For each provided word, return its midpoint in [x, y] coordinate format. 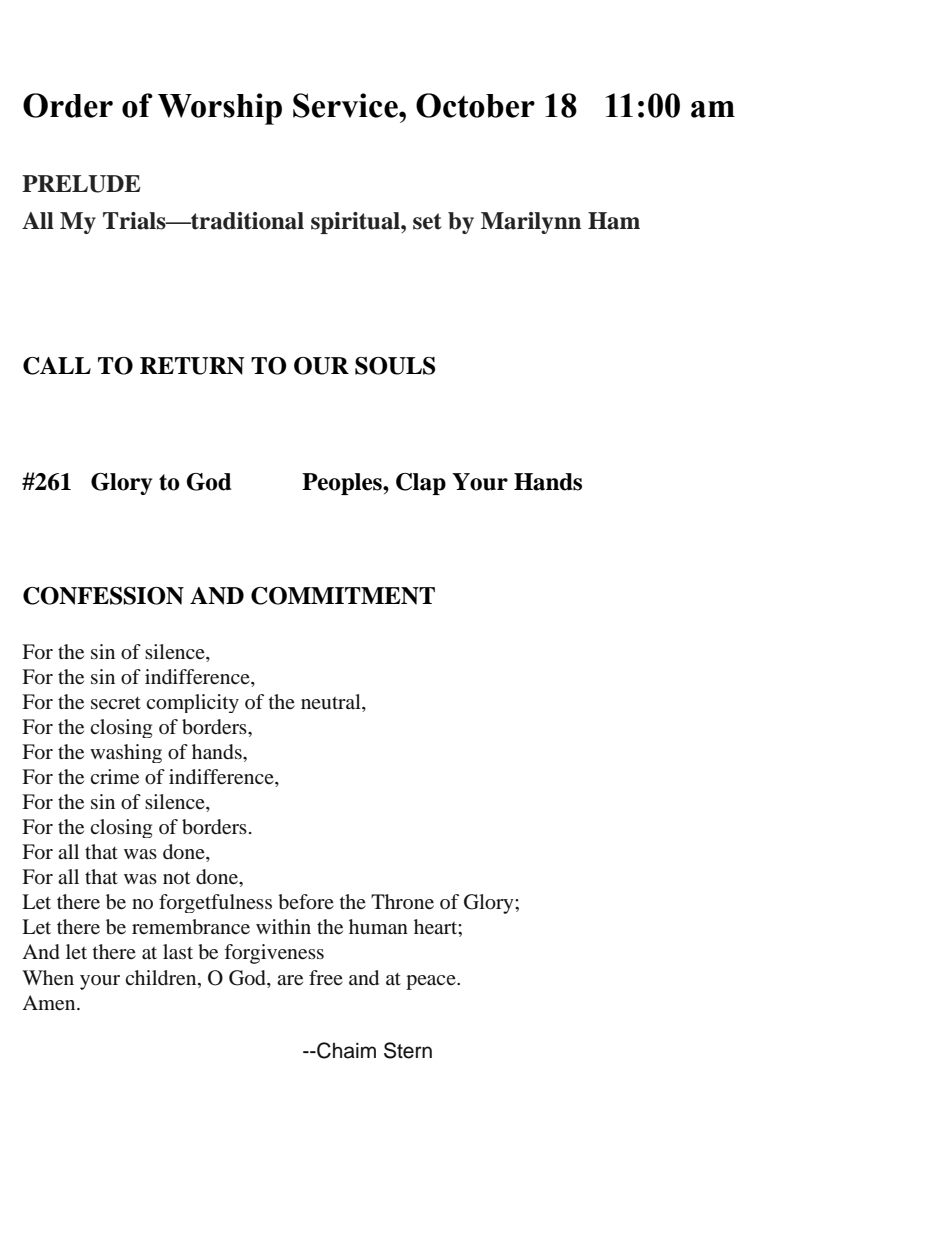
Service [346, 105]
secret [116, 703]
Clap [421, 484]
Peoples [343, 484]
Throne [402, 902]
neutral [332, 701]
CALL [57, 366]
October [475, 105]
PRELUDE [81, 184]
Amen [50, 1003]
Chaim [345, 1050]
